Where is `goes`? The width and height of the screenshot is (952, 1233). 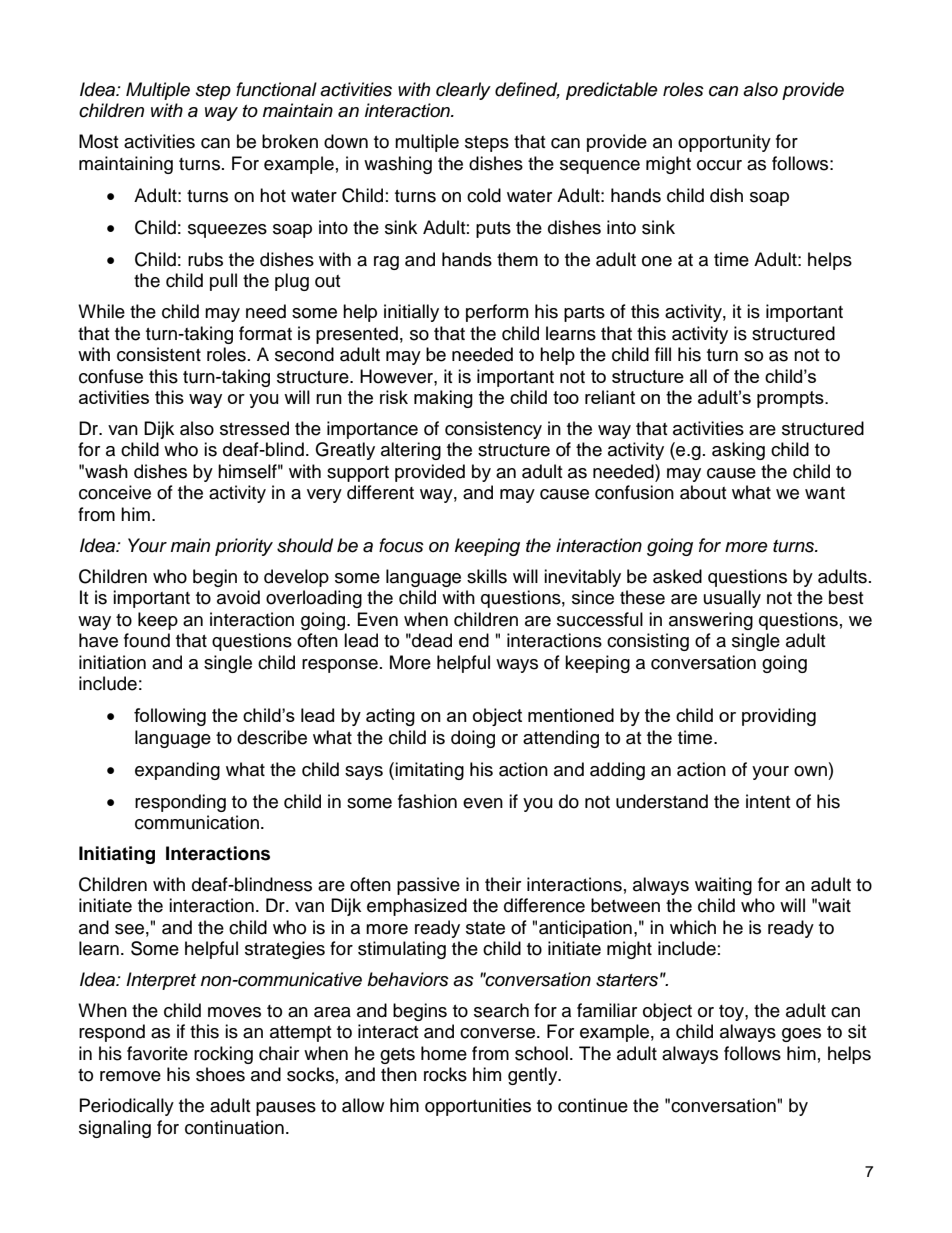
goes is located at coordinates (801, 1035).
